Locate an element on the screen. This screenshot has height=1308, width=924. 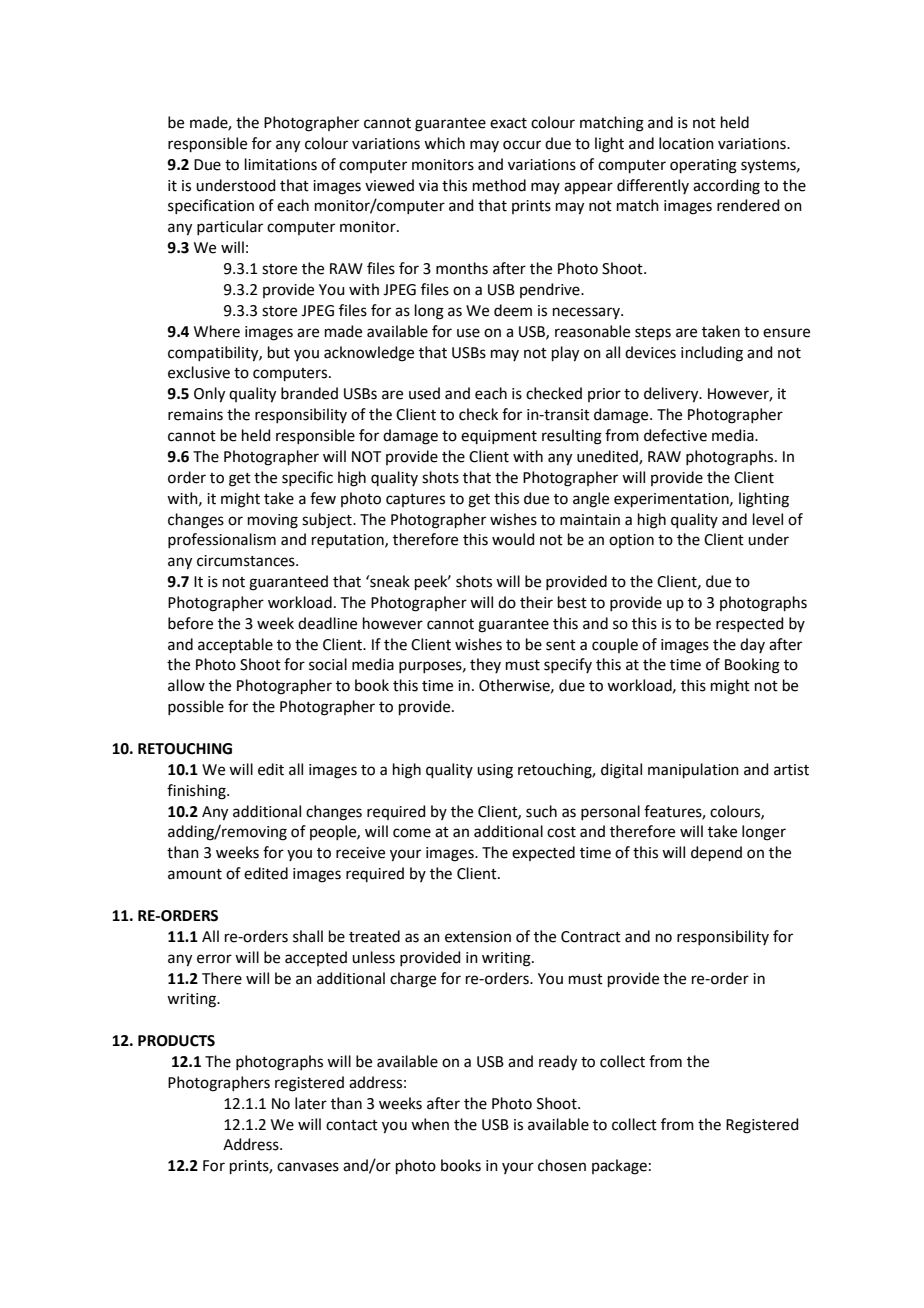
later is located at coordinates (311, 1103).
